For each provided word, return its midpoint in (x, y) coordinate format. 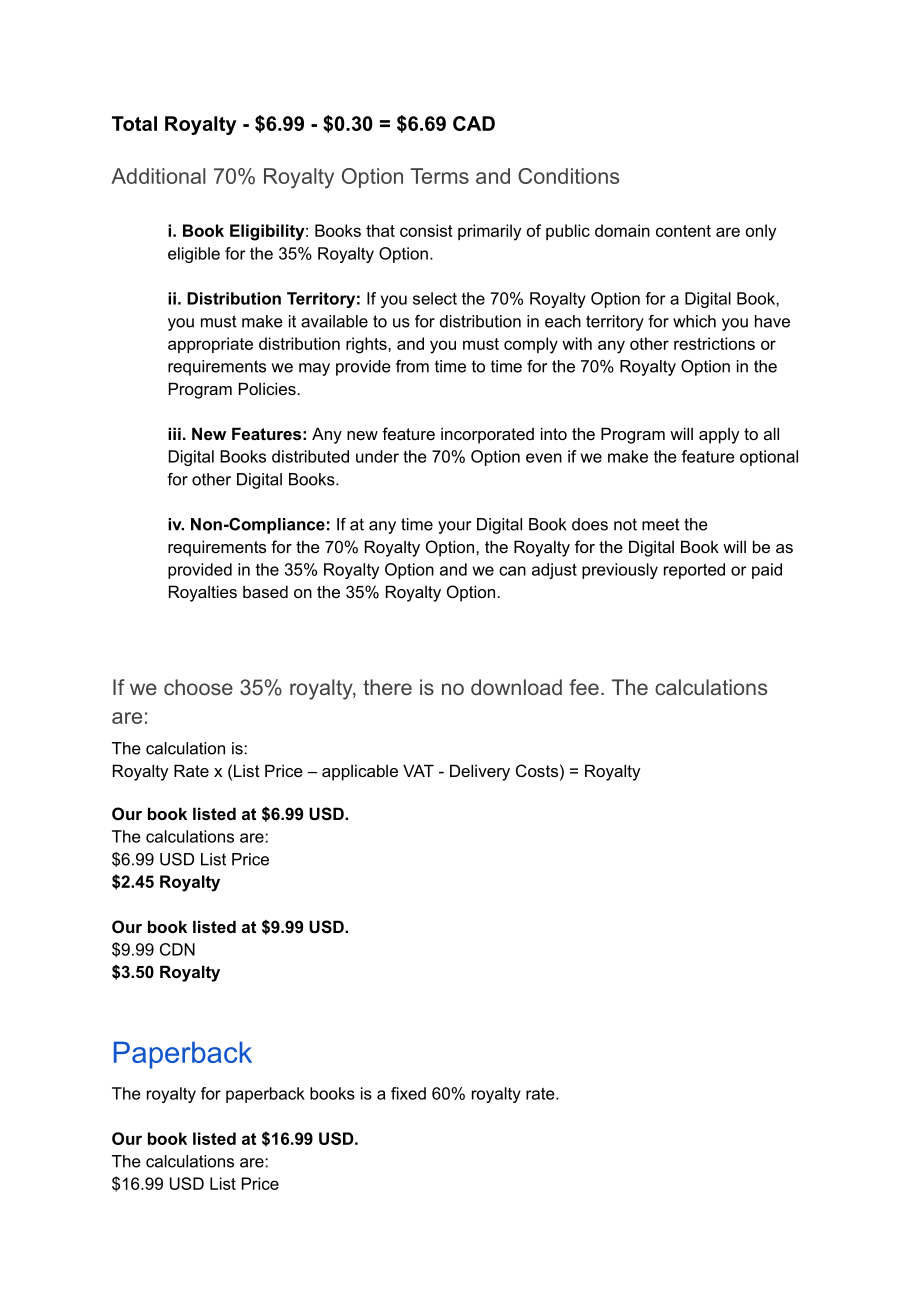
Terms (440, 176)
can (512, 571)
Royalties (203, 593)
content (683, 231)
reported (694, 571)
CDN (177, 949)
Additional (158, 176)
